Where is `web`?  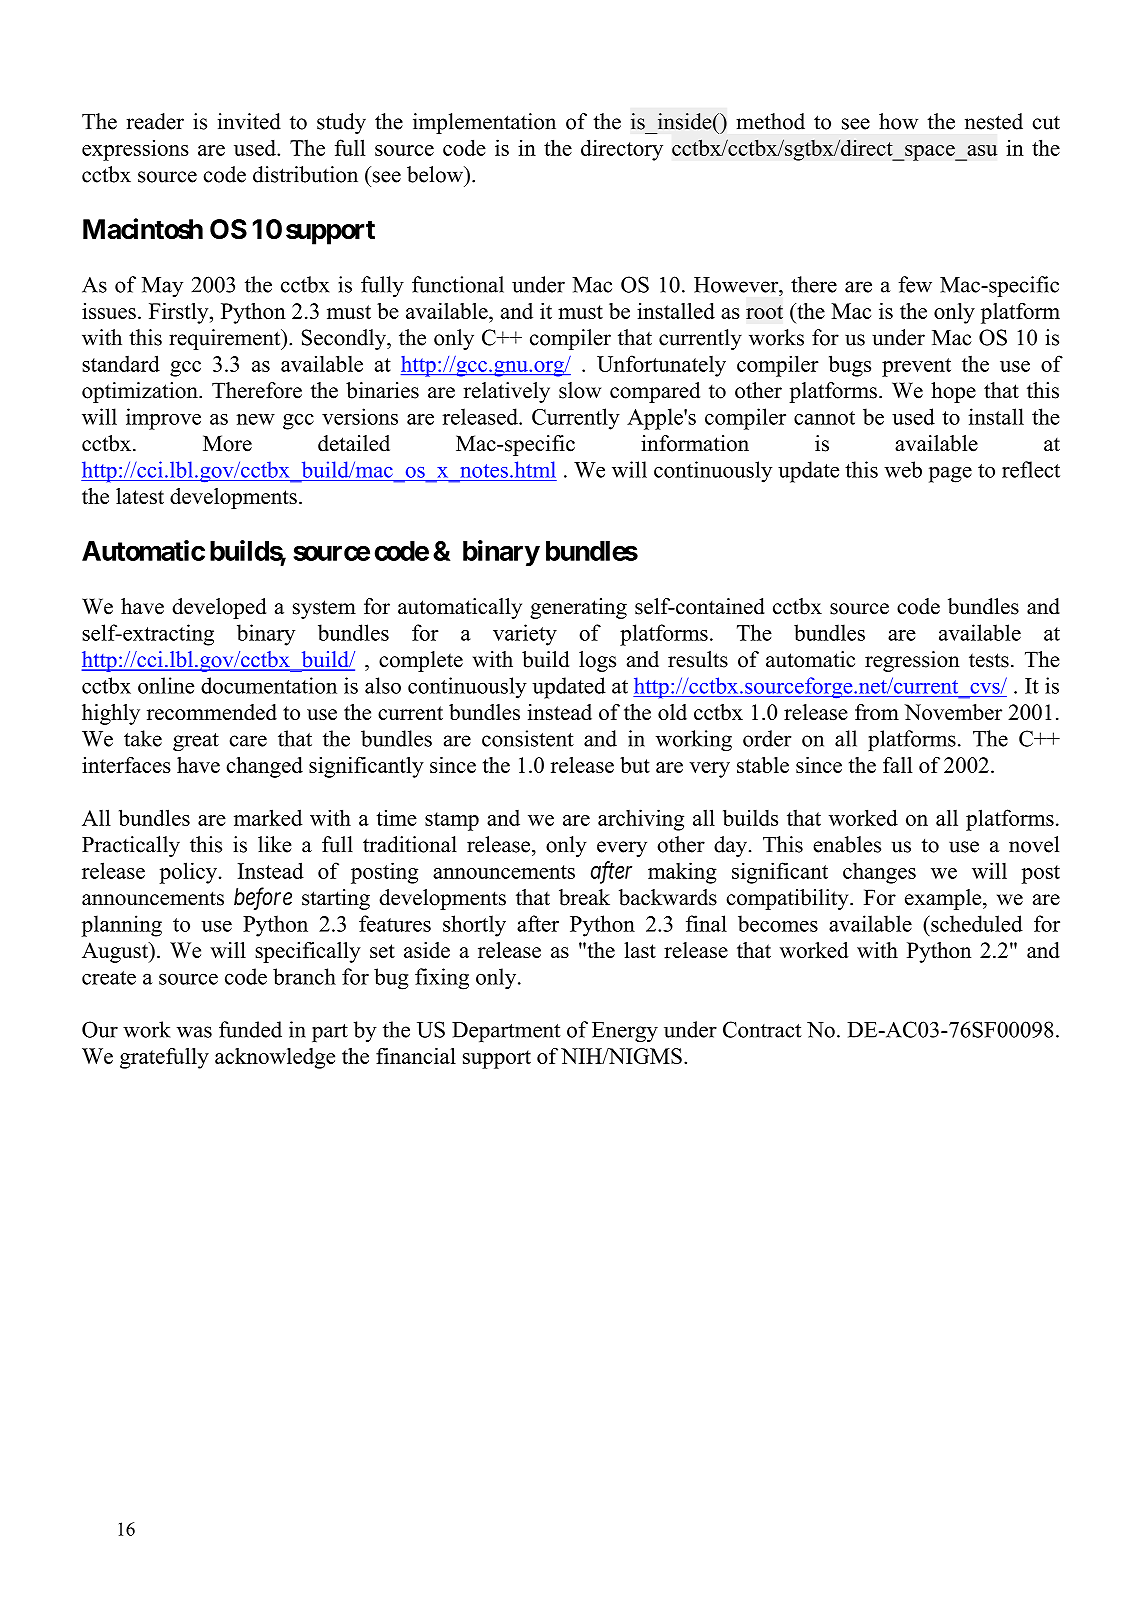
web is located at coordinates (903, 469).
